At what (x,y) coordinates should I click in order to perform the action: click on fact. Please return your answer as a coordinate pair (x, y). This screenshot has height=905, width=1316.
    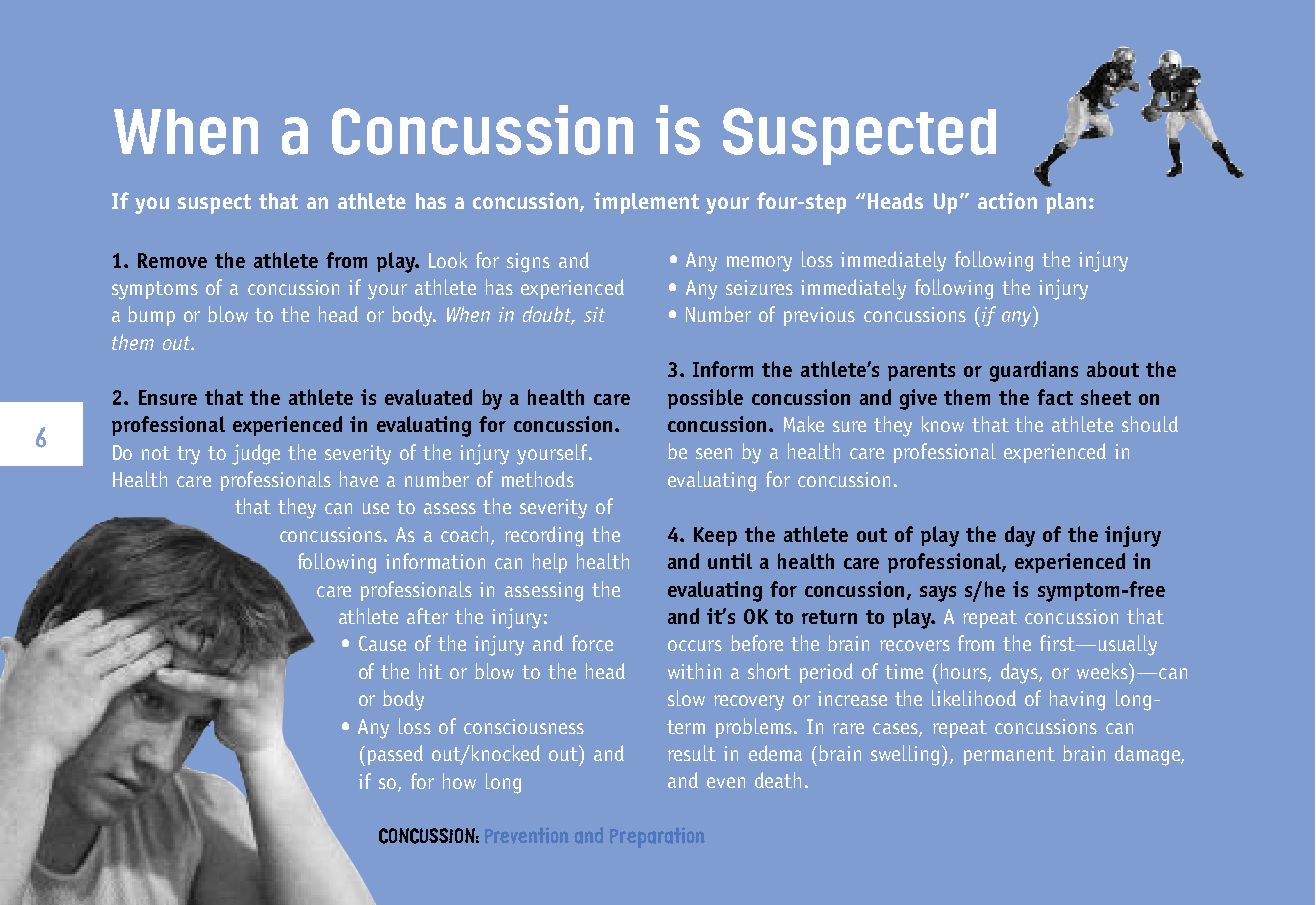
    Looking at the image, I should click on (1055, 397).
